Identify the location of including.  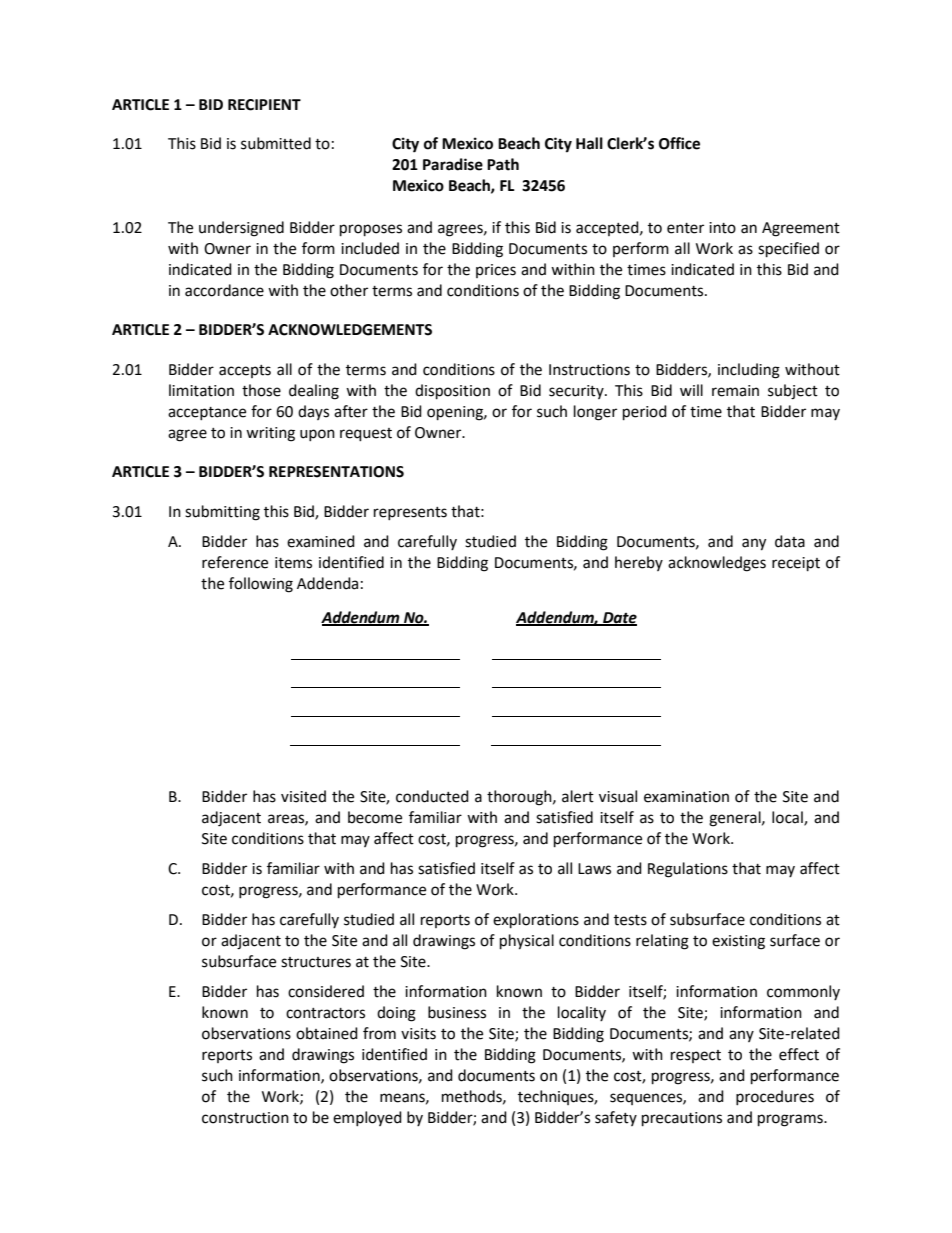
(749, 371).
